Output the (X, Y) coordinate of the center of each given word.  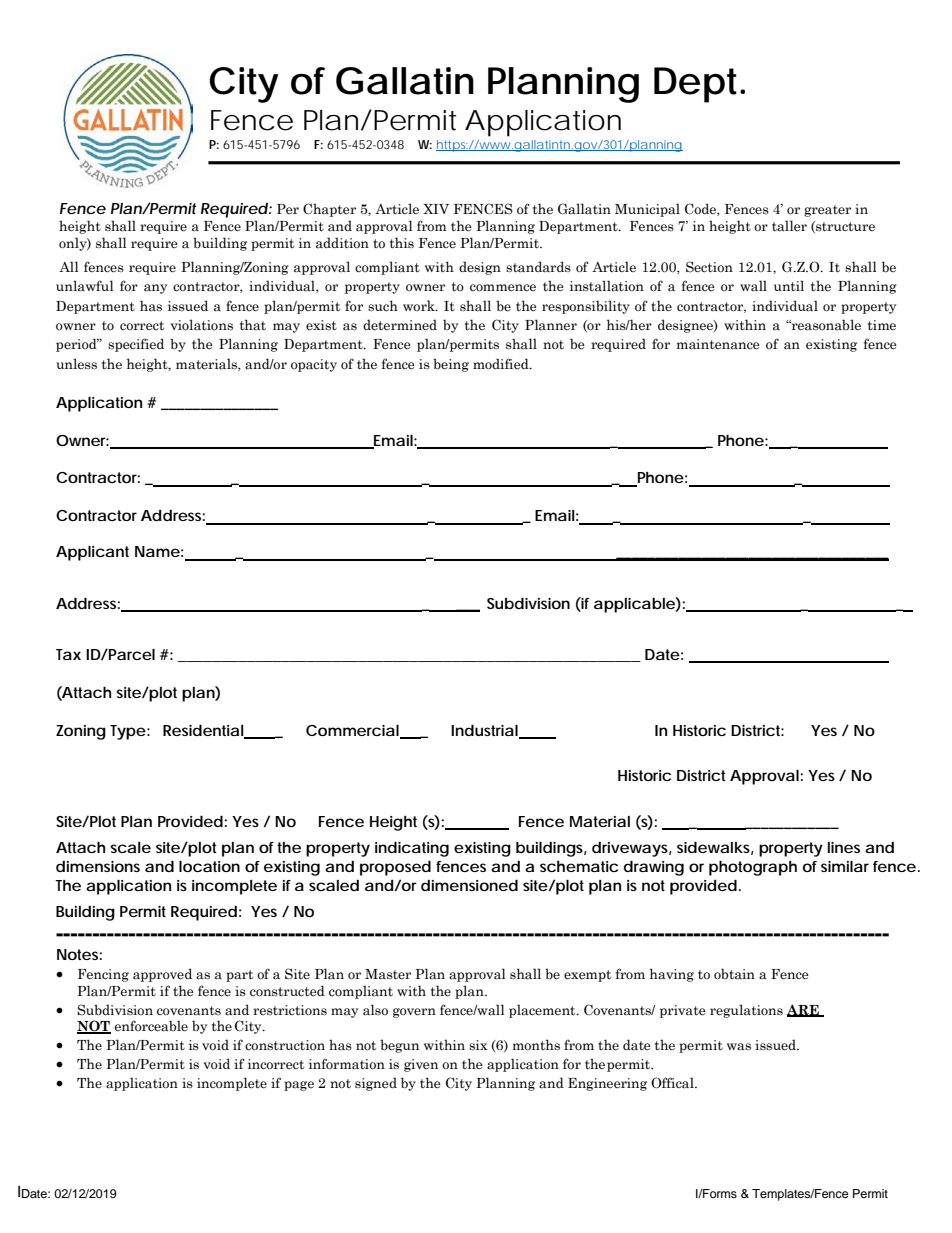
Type (128, 732)
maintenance (718, 344)
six (478, 1045)
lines (844, 847)
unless (76, 363)
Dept (695, 85)
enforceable (151, 1026)
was (739, 1047)
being (451, 365)
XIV (436, 209)
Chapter (329, 210)
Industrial (485, 731)
